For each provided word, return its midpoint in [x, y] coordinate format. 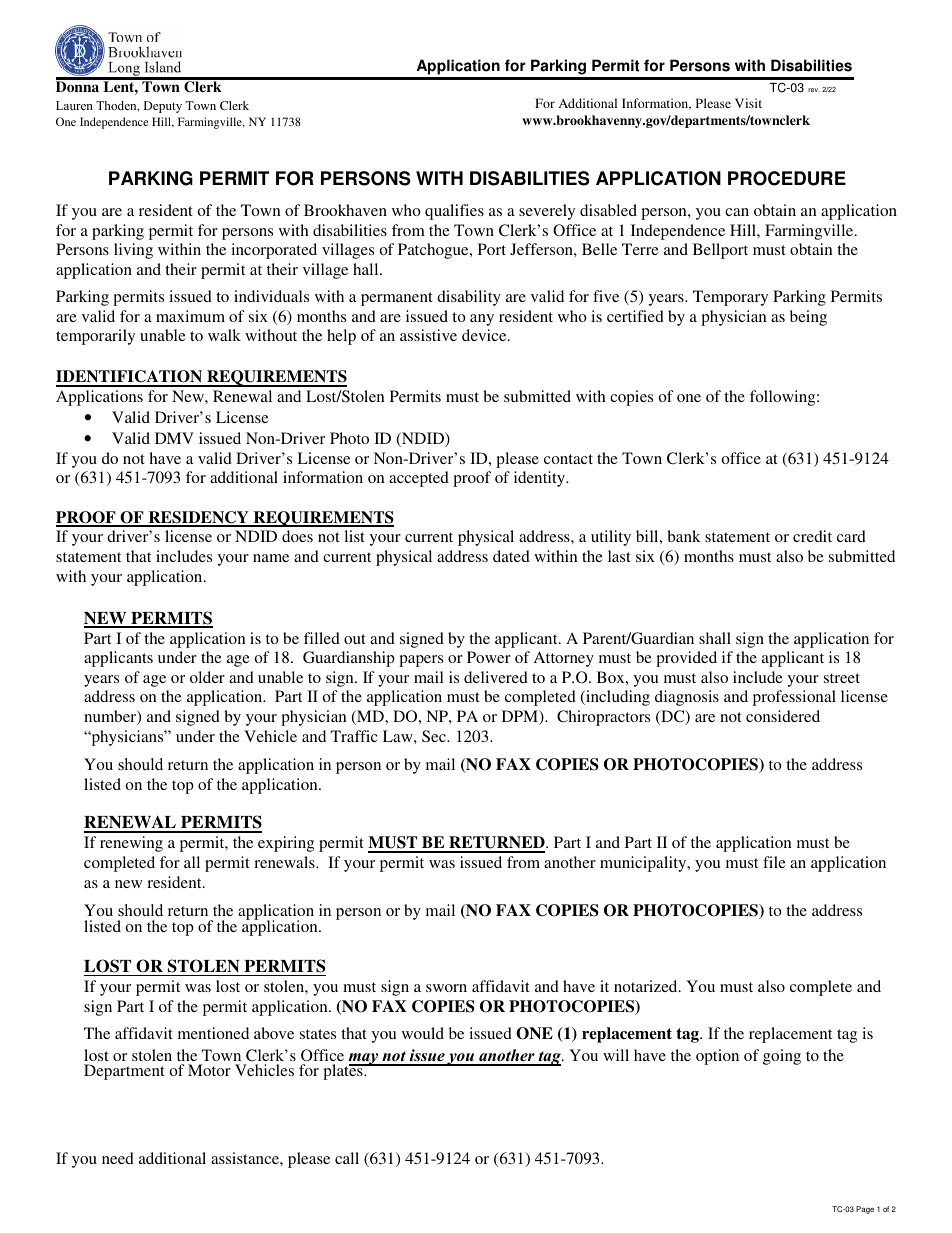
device [485, 335]
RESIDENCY [198, 518]
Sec [435, 736]
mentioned [213, 1033]
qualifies [454, 212]
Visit [748, 103]
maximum [190, 316]
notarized [647, 986]
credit [812, 536]
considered [783, 716]
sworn [446, 988]
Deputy [163, 107]
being [808, 318]
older [207, 677]
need [118, 1158]
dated [511, 556]
